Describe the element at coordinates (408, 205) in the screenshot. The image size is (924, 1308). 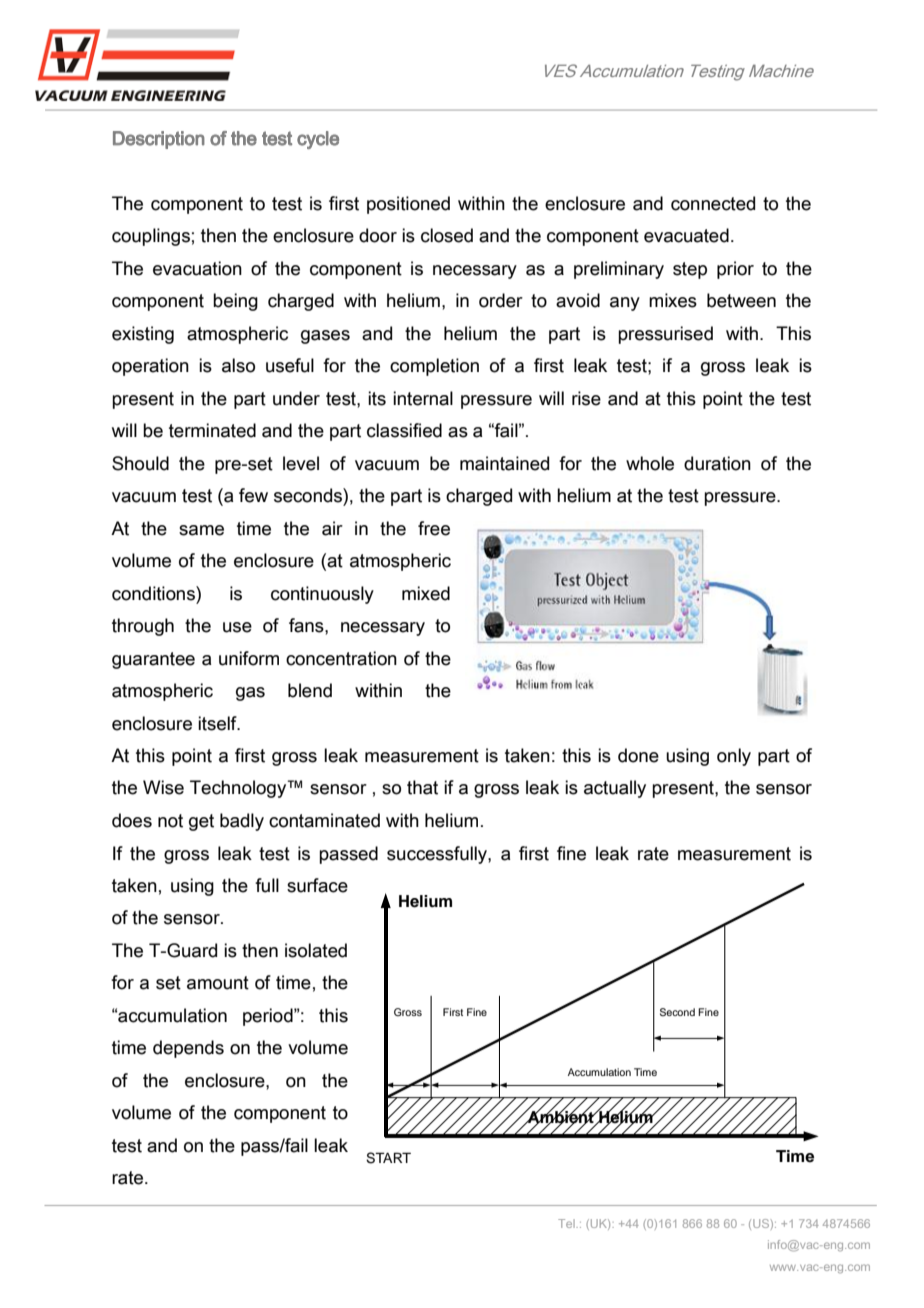
I see `positioned` at that location.
